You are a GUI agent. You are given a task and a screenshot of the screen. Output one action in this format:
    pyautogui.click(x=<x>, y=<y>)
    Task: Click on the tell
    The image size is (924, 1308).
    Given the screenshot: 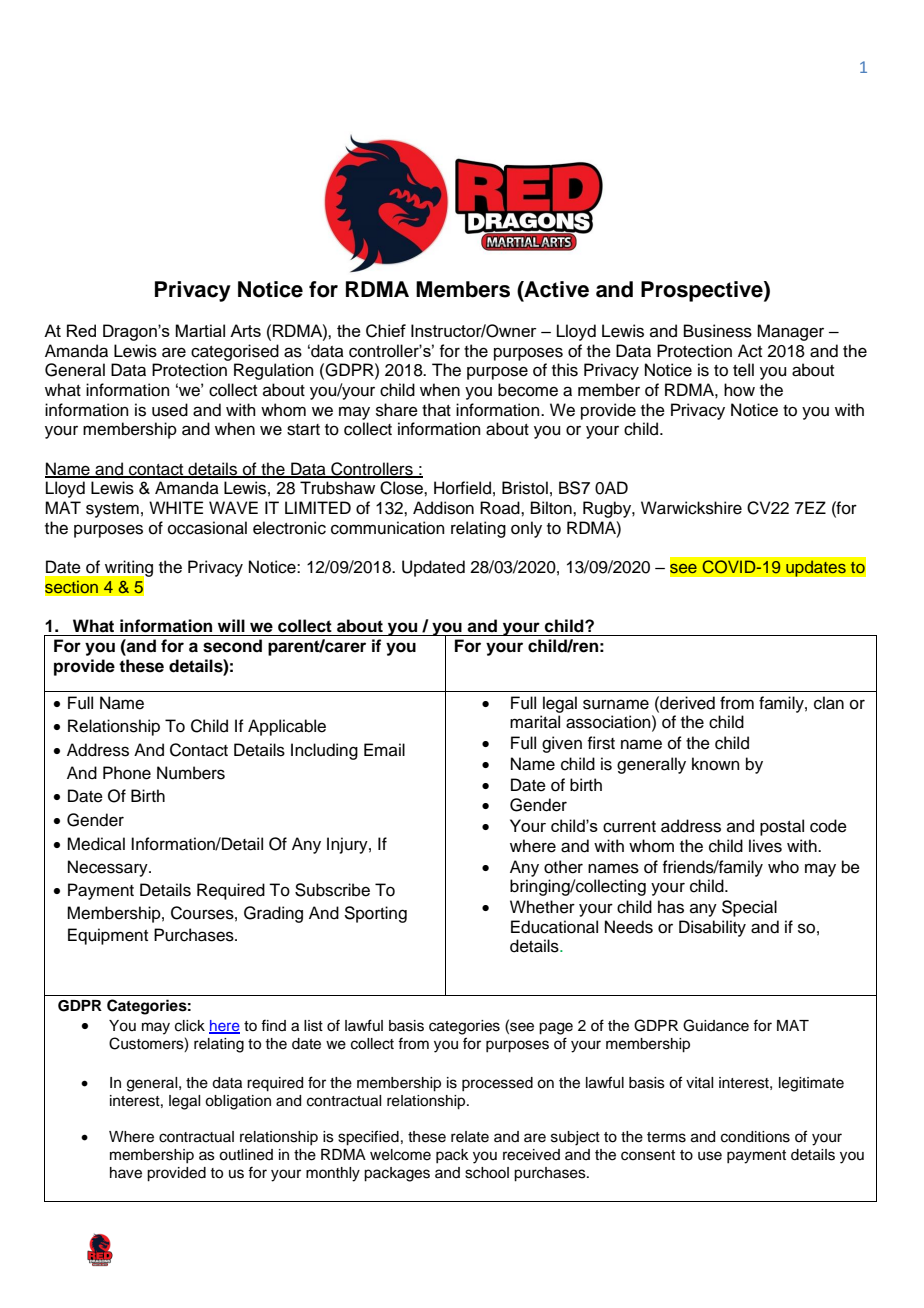 What is the action you would take?
    pyautogui.click(x=743, y=370)
